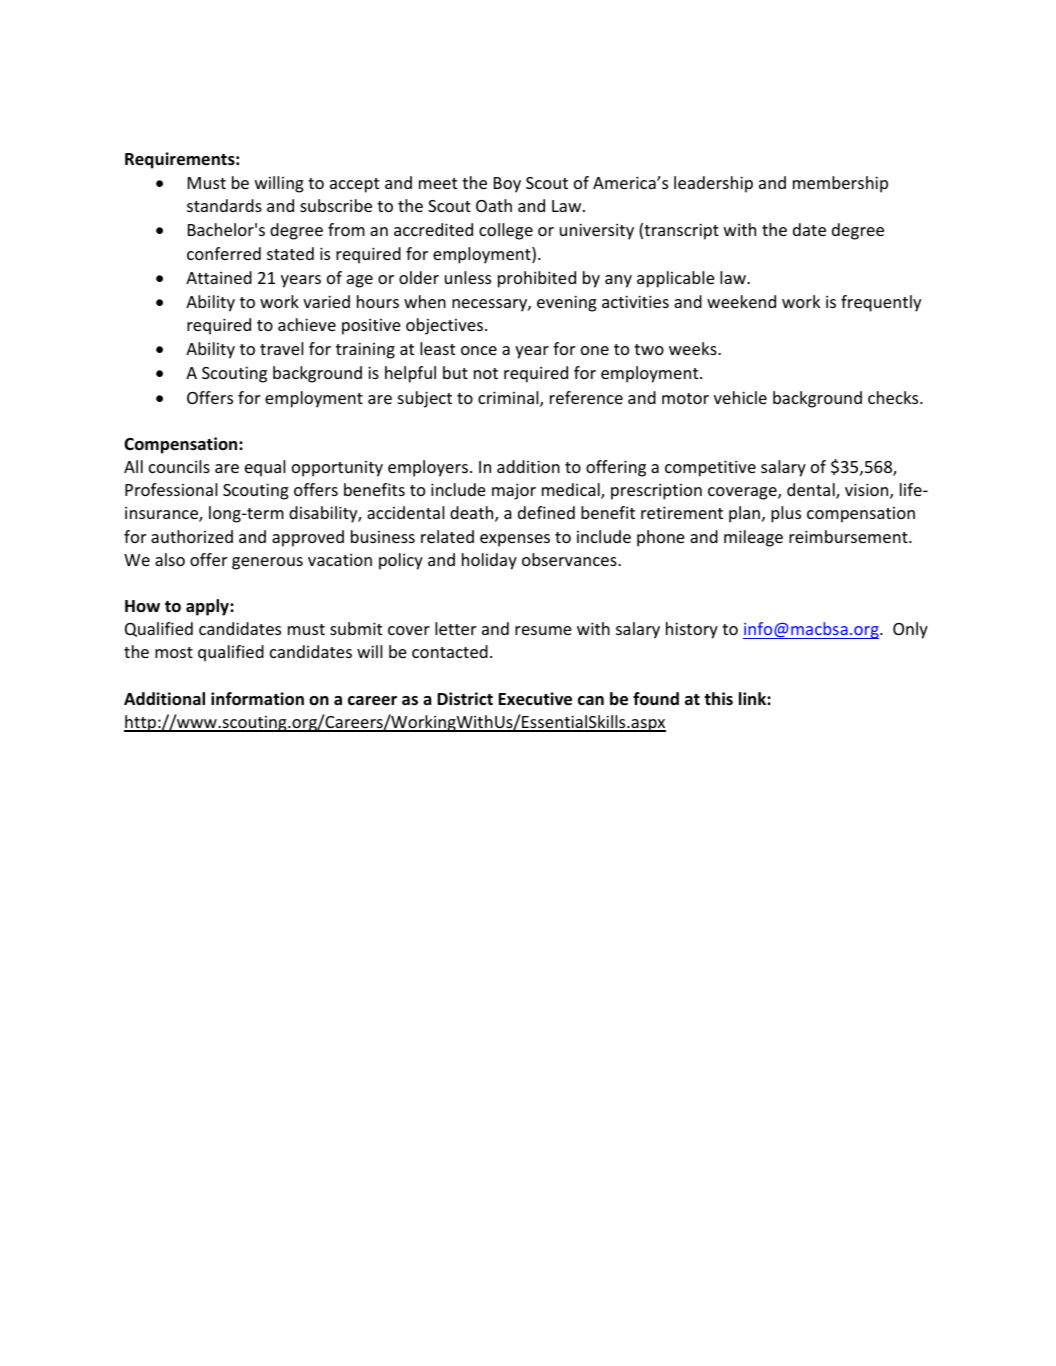 Image resolution: width=1056 pixels, height=1366 pixels. Describe the element at coordinates (840, 184) in the screenshot. I see `membership` at that location.
